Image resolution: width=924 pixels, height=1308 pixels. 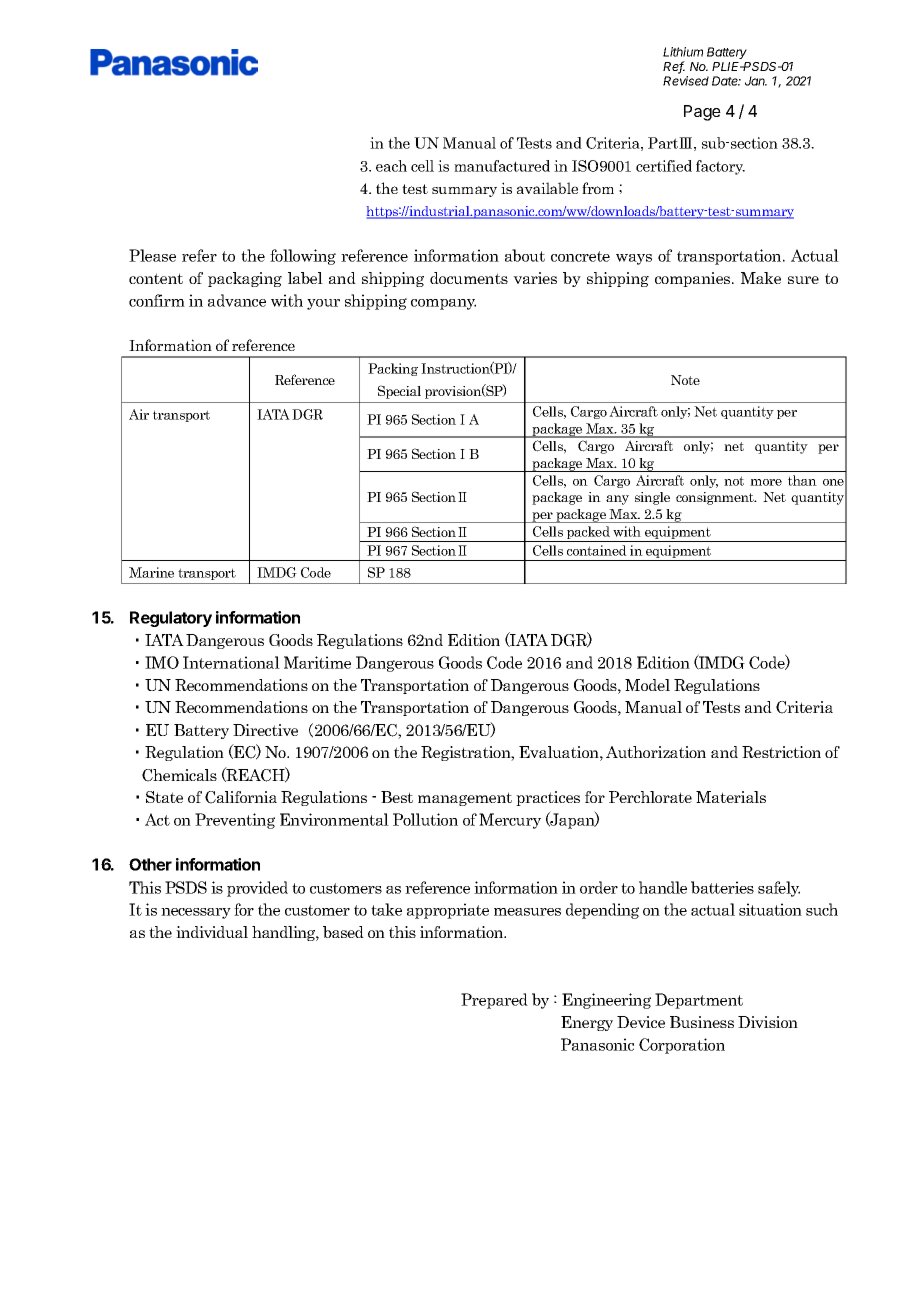 What do you see at coordinates (588, 534) in the document?
I see `packed` at bounding box center [588, 534].
